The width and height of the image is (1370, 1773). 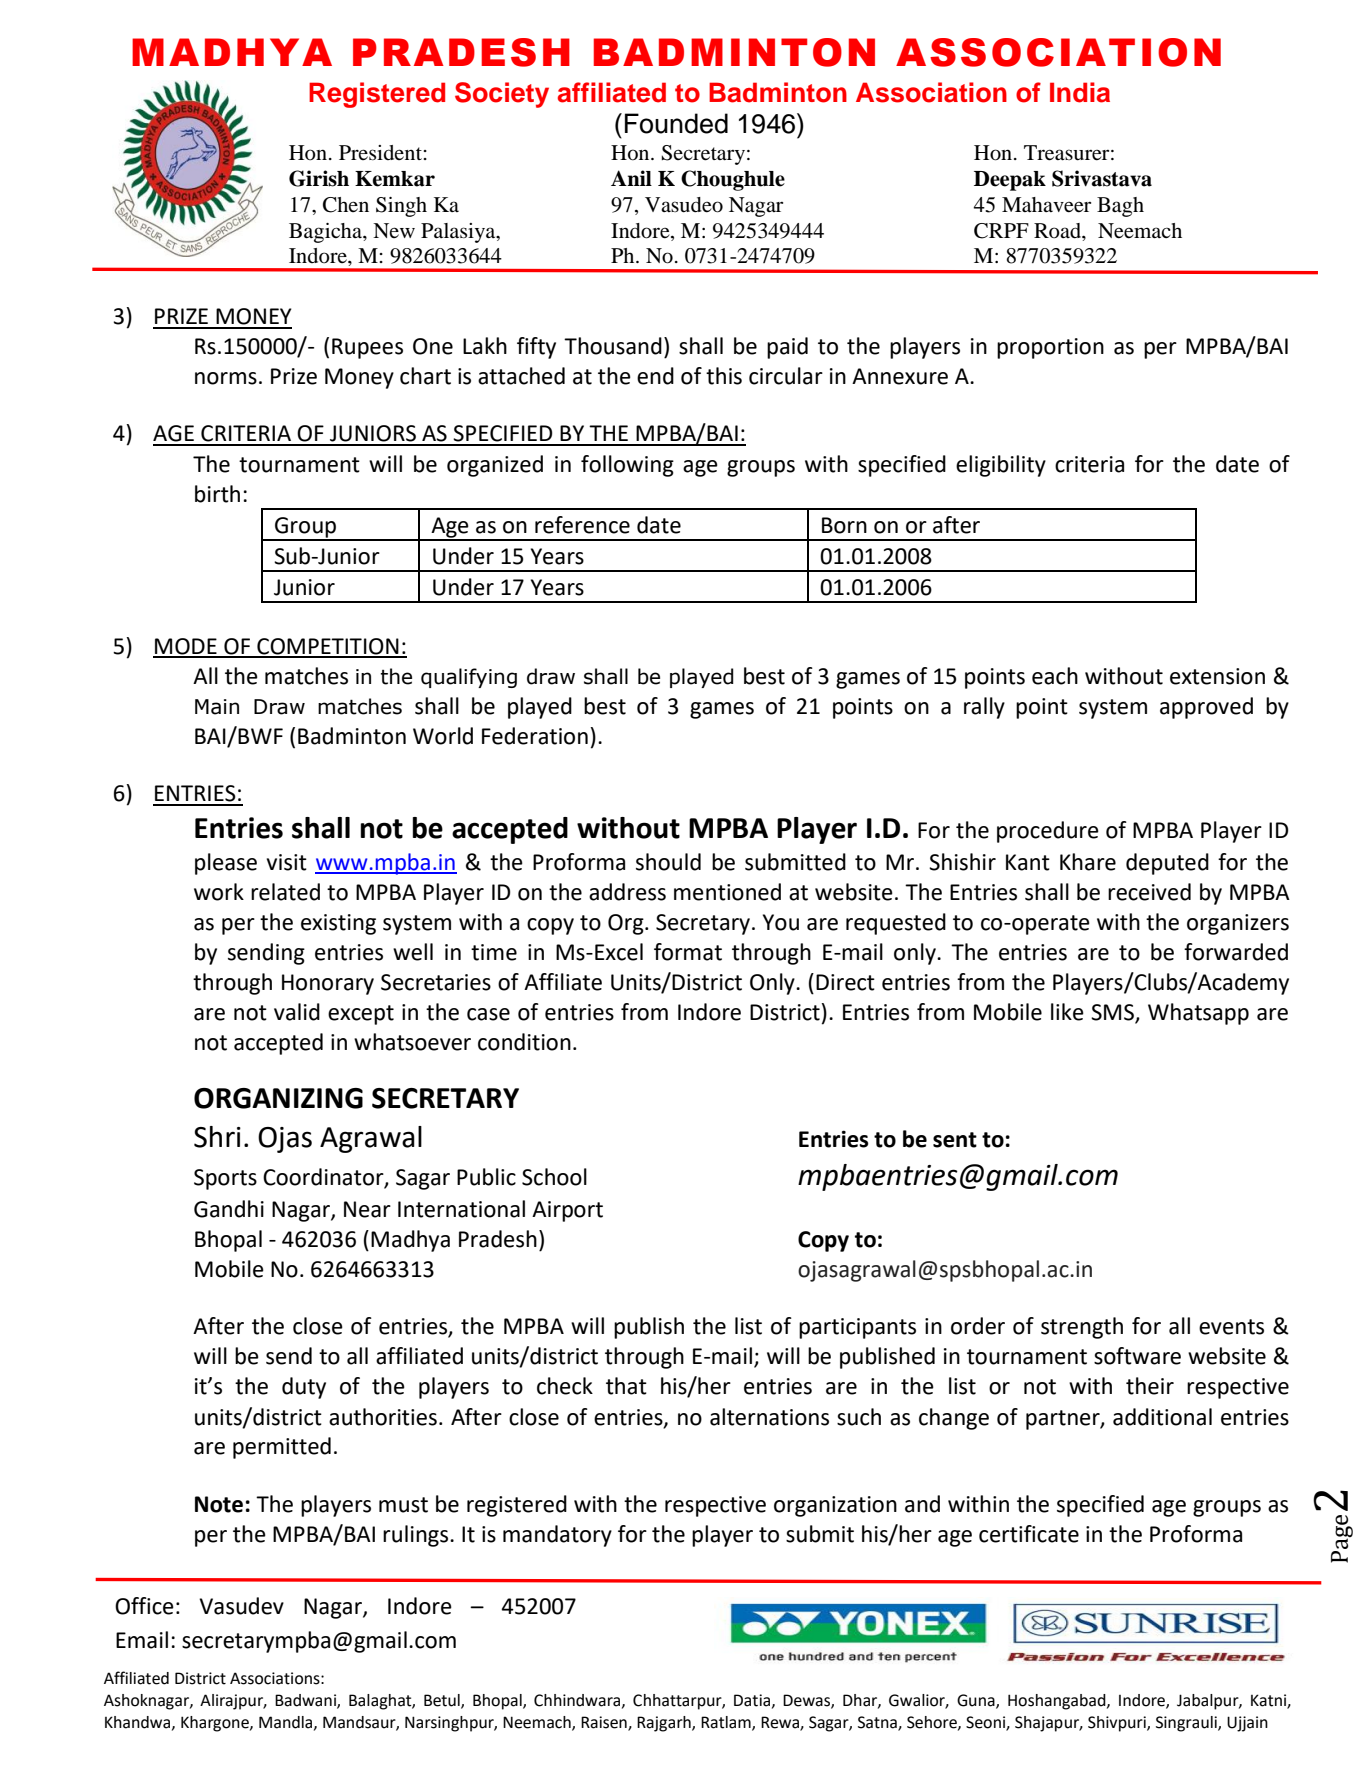 I want to click on Founded, so click(x=676, y=123).
